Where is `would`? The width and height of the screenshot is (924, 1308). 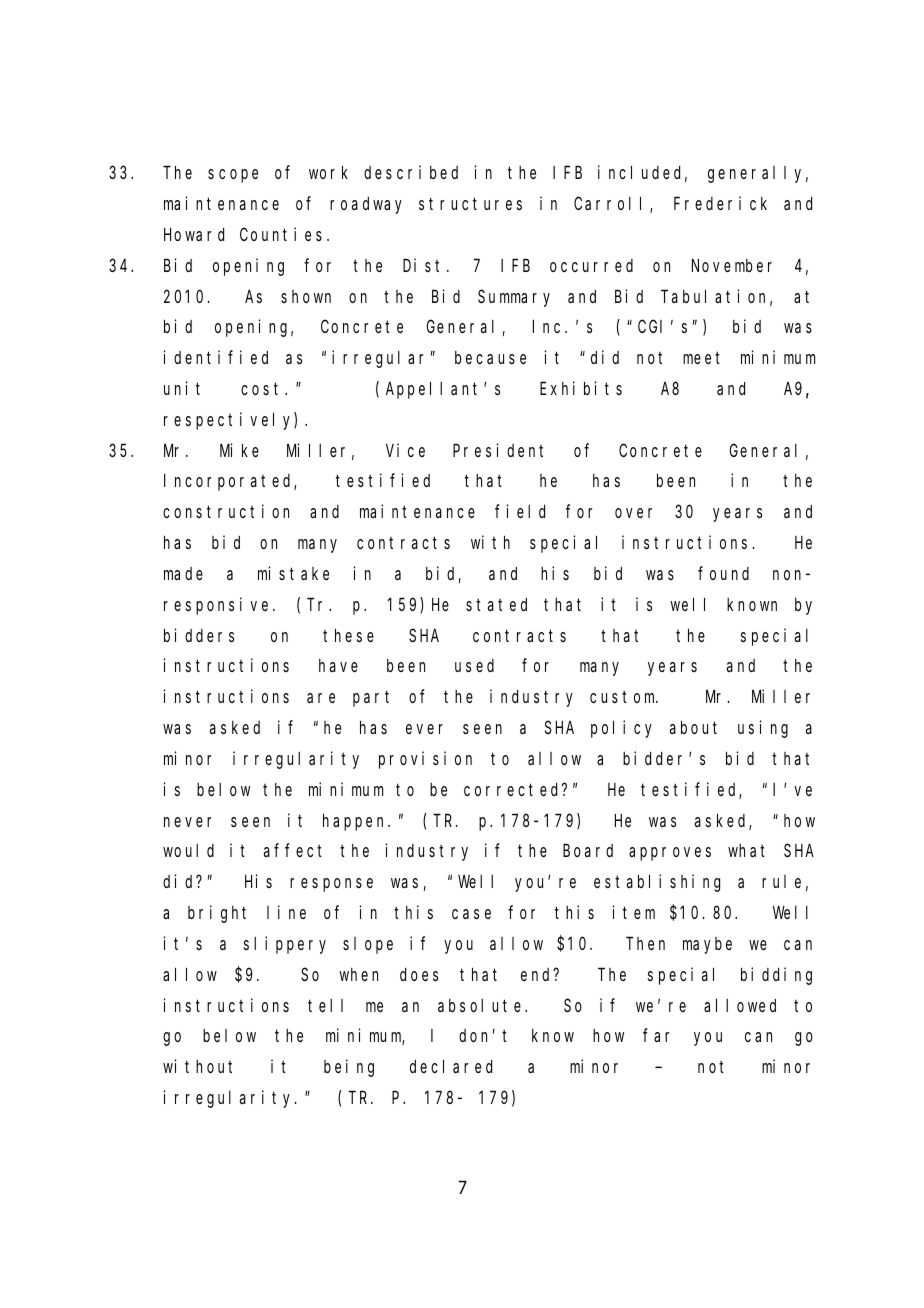
would is located at coordinates (188, 850).
